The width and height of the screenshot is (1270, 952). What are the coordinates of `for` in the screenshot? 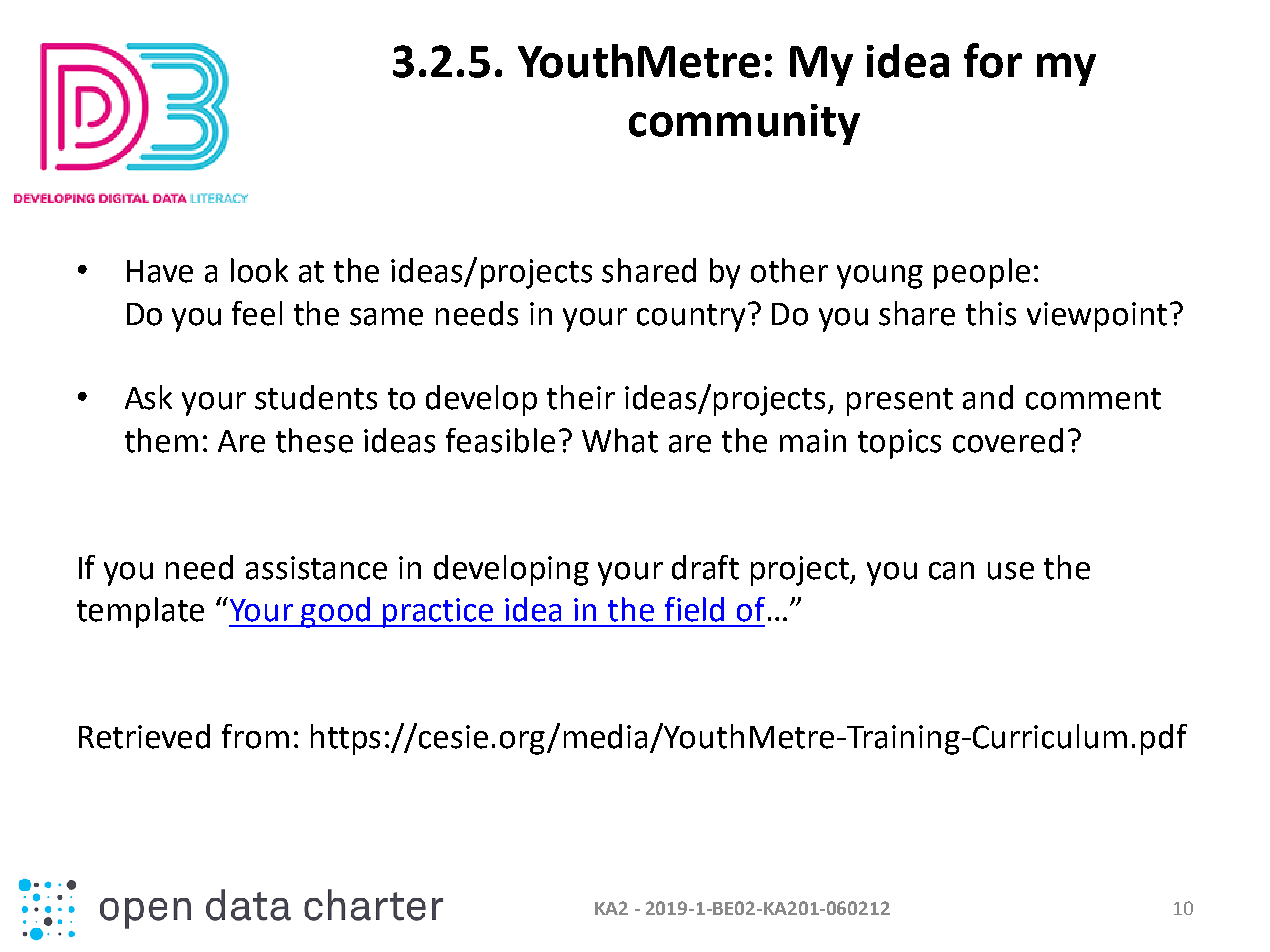 It's located at (993, 60).
